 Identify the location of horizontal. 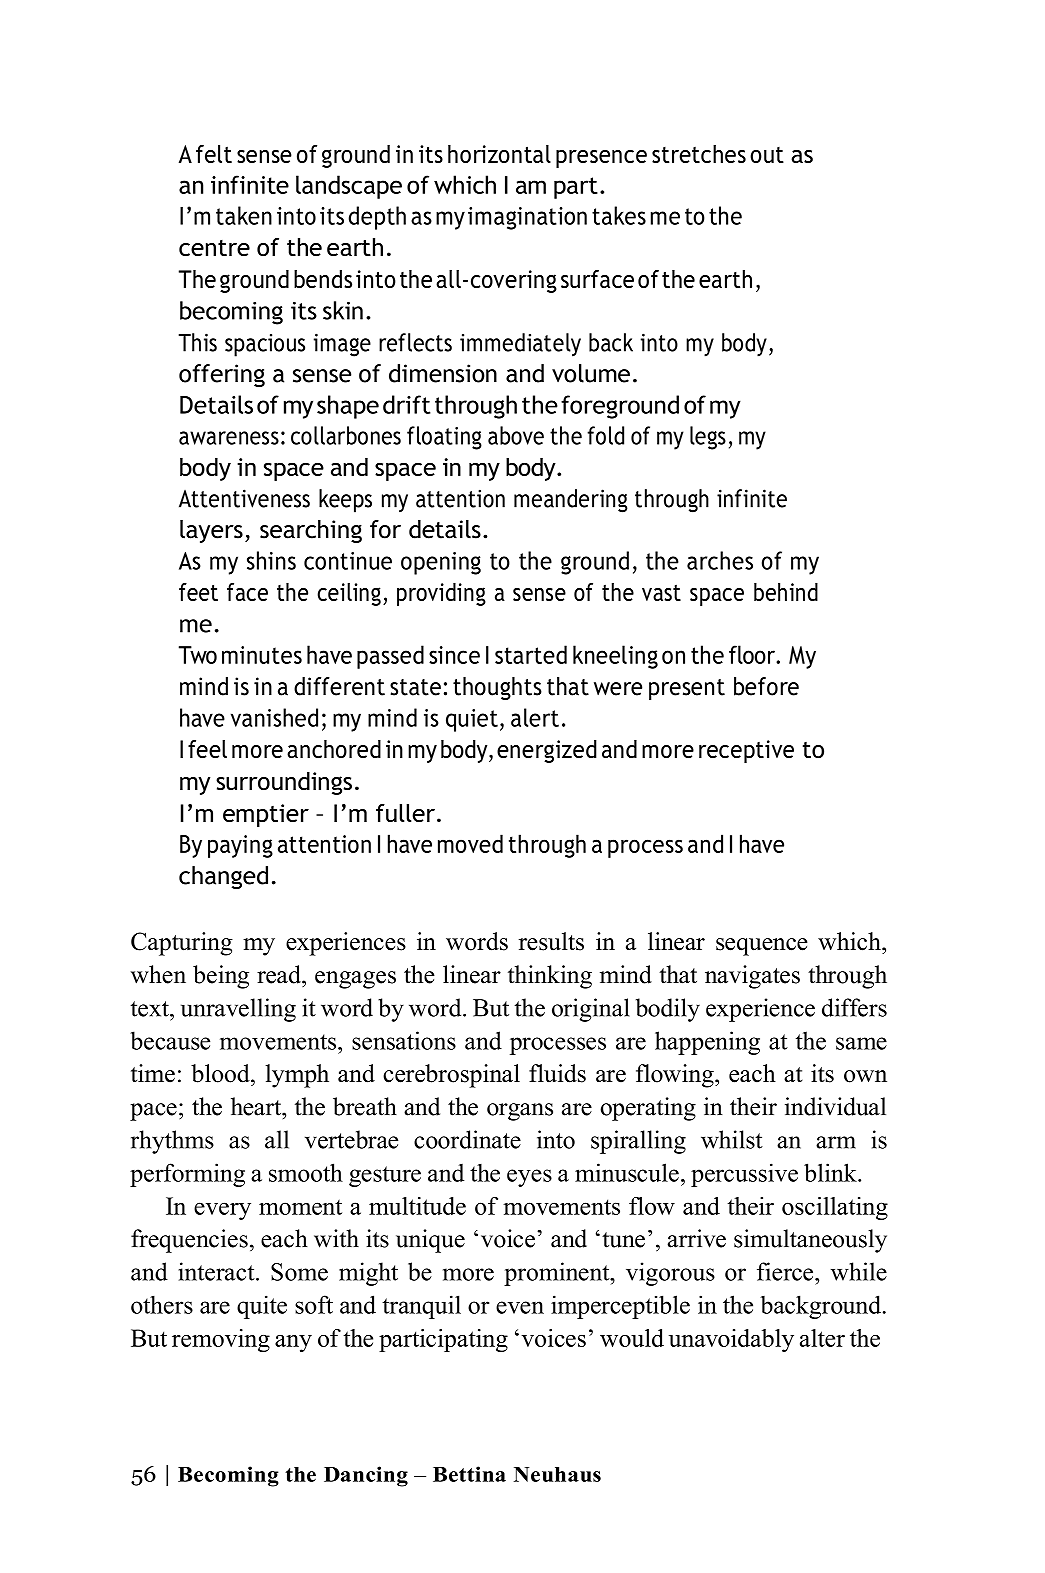
(499, 154).
